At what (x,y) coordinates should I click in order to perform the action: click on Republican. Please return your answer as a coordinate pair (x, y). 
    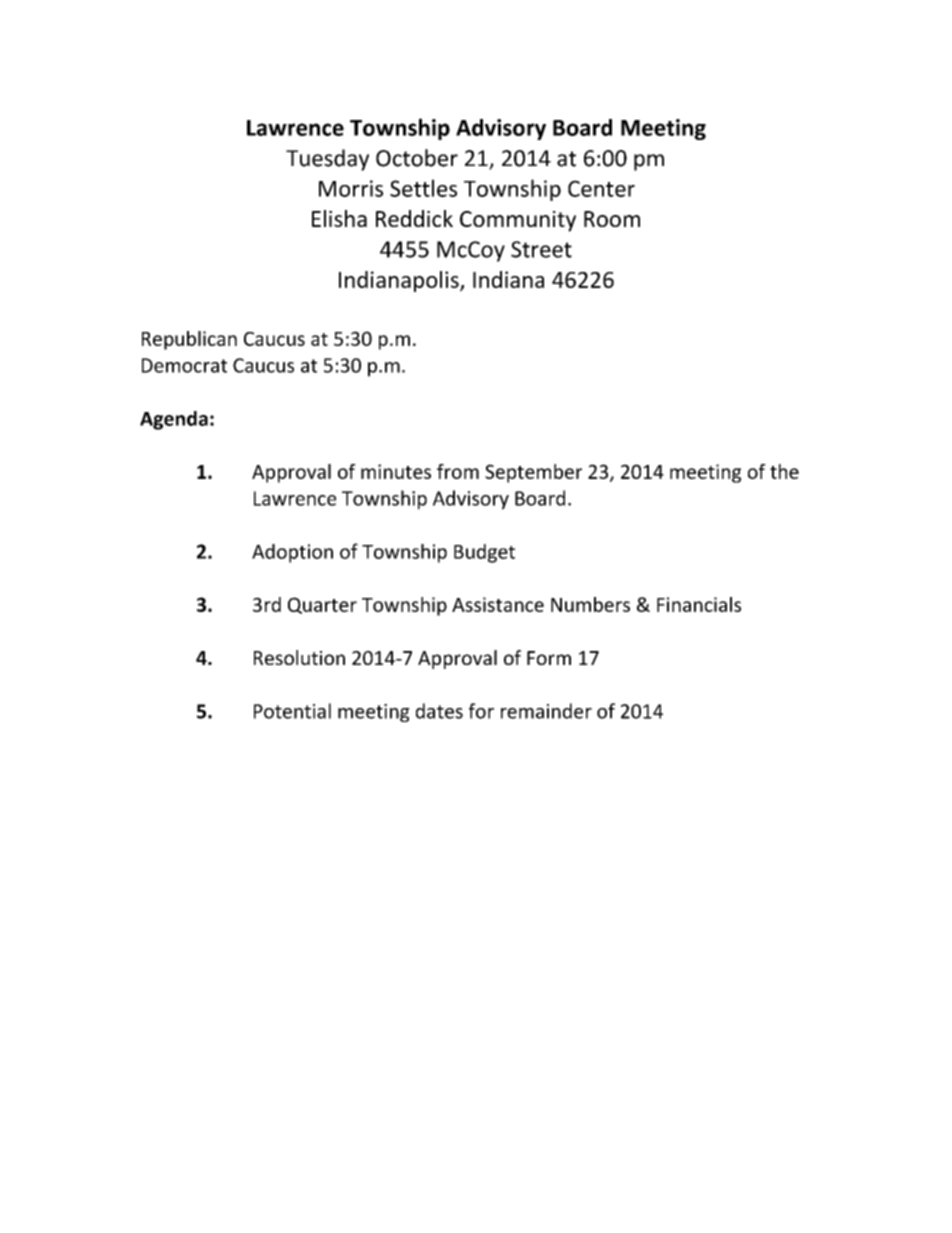
    Looking at the image, I should click on (189, 340).
